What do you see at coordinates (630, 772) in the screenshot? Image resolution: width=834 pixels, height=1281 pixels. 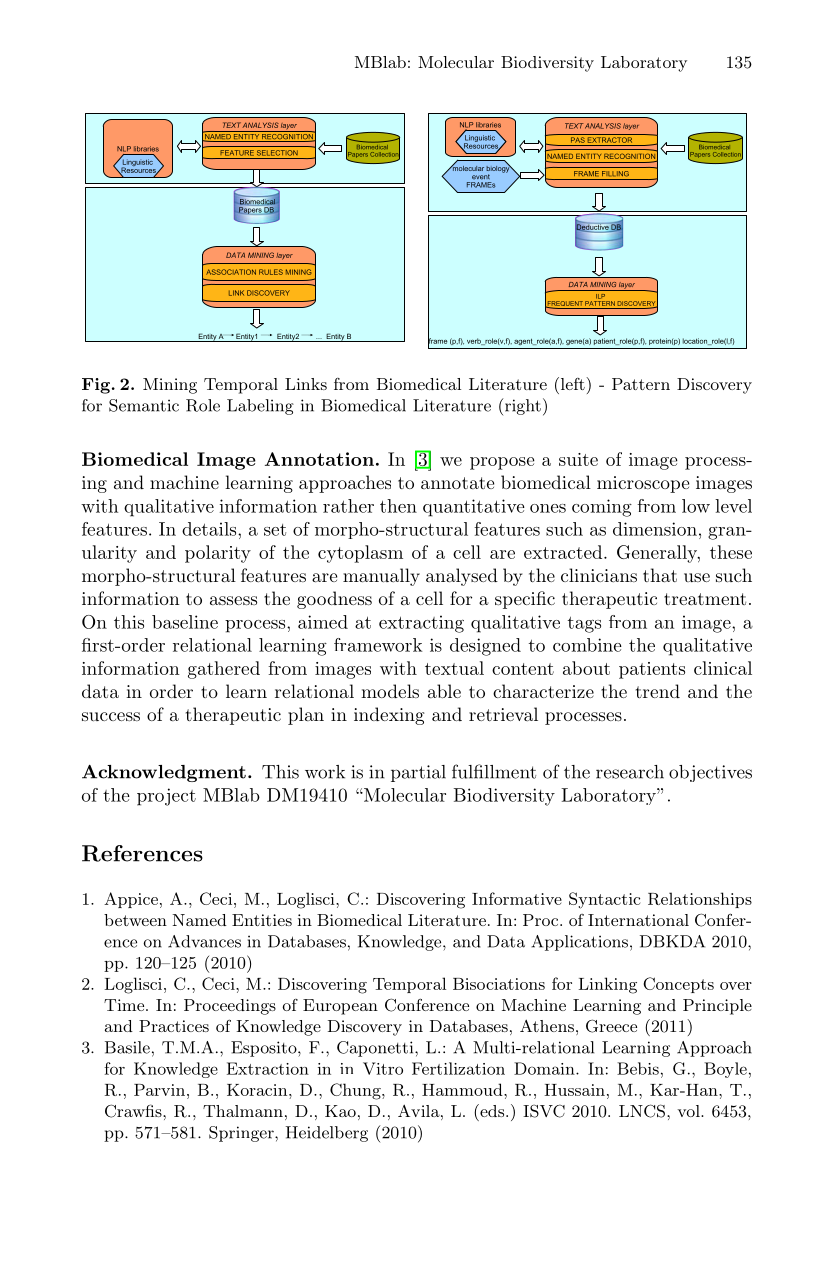 I see `research` at bounding box center [630, 772].
